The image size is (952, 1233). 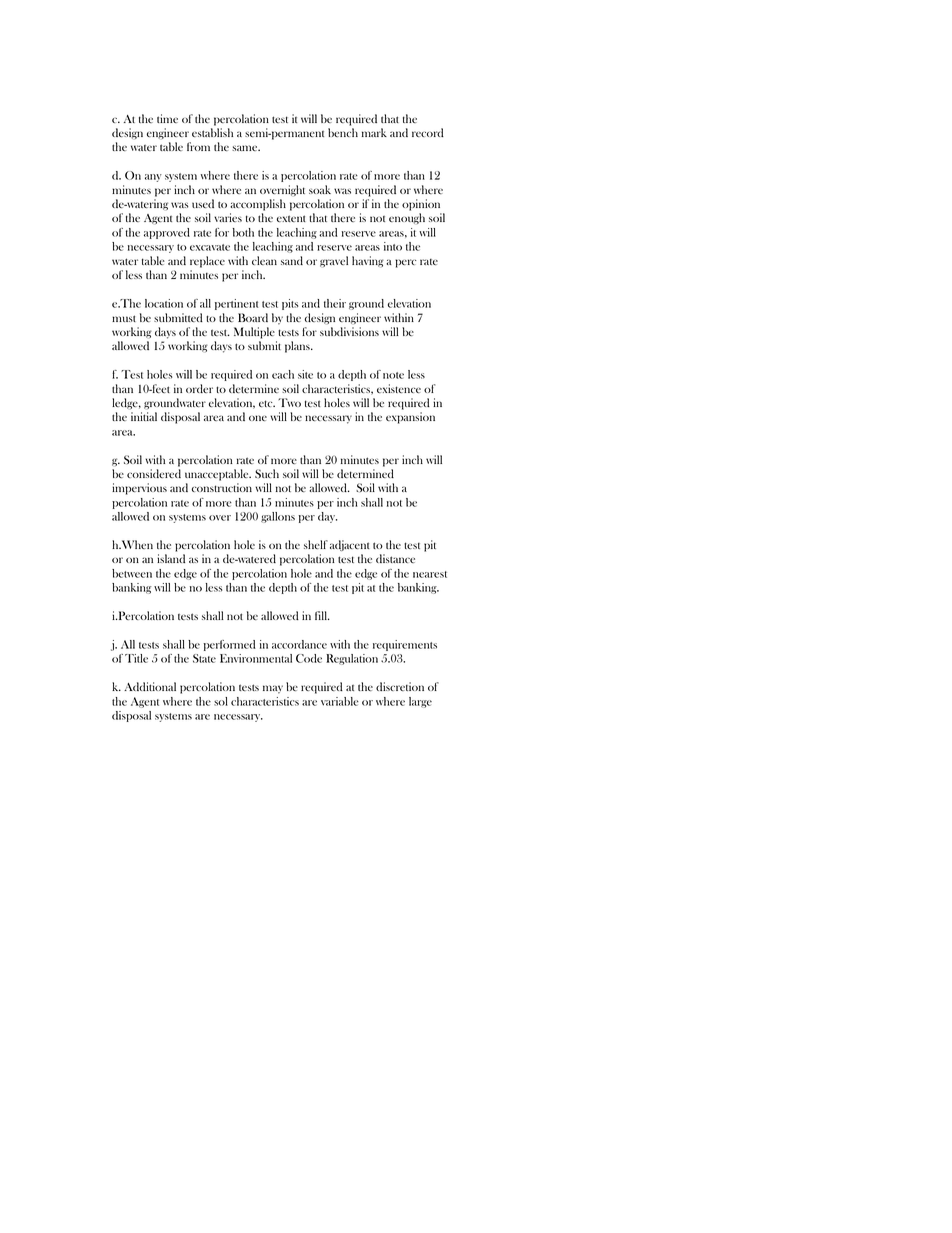 What do you see at coordinates (212, 132) in the screenshot?
I see `establish` at bounding box center [212, 132].
